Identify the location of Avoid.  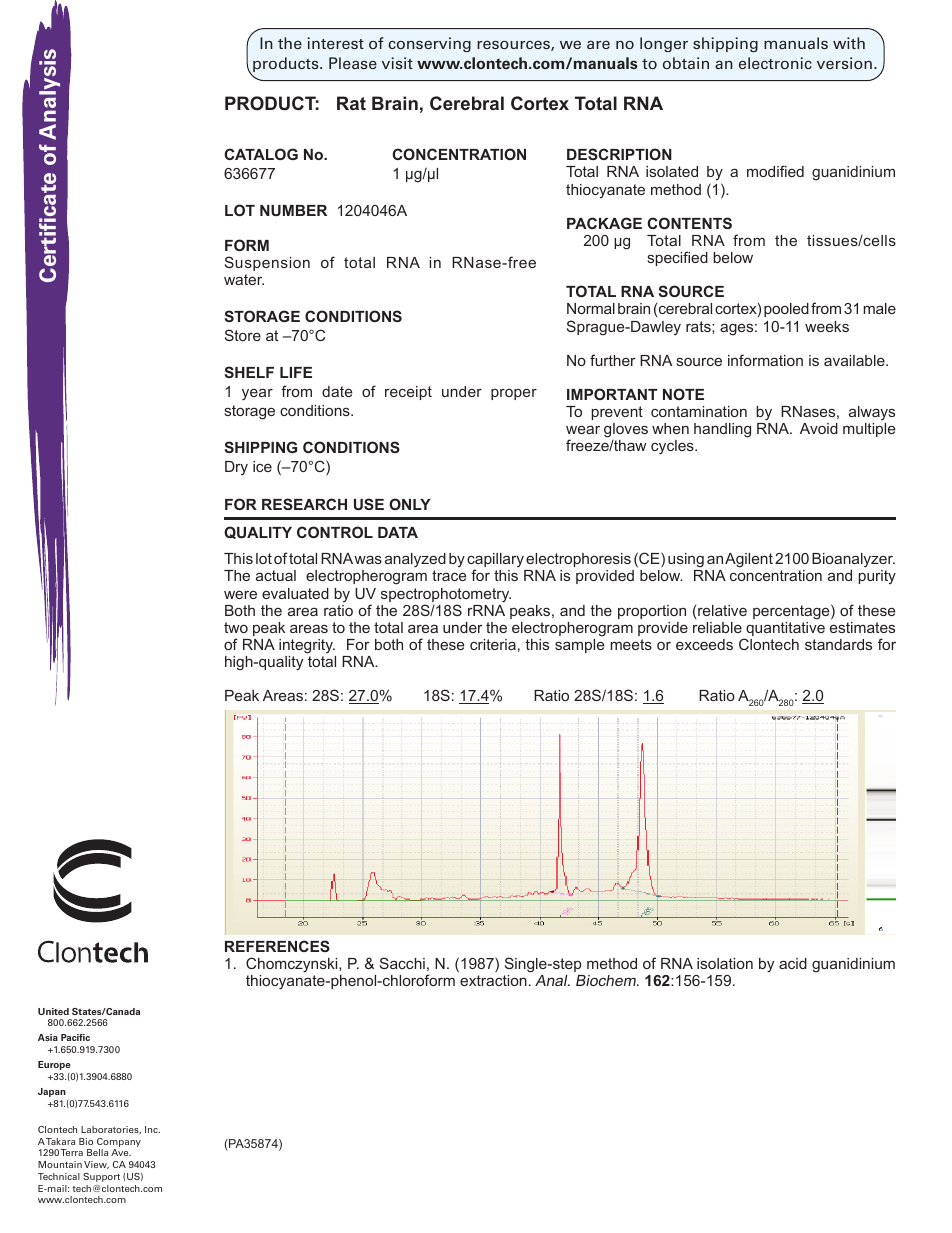
(819, 428).
